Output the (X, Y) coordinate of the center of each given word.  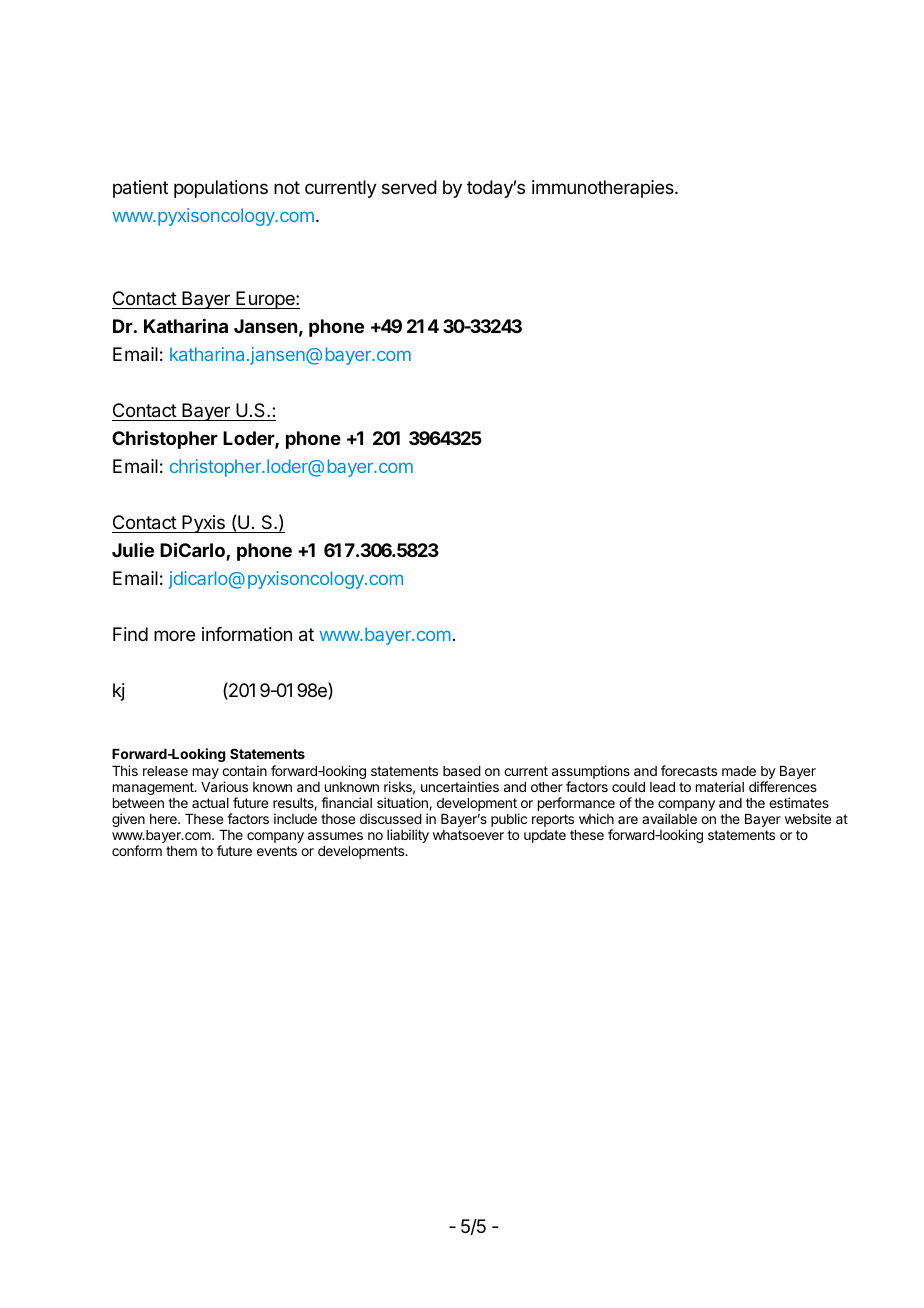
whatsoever (468, 835)
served (409, 187)
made (739, 771)
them (181, 851)
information (247, 634)
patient (140, 189)
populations (221, 189)
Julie (133, 550)
